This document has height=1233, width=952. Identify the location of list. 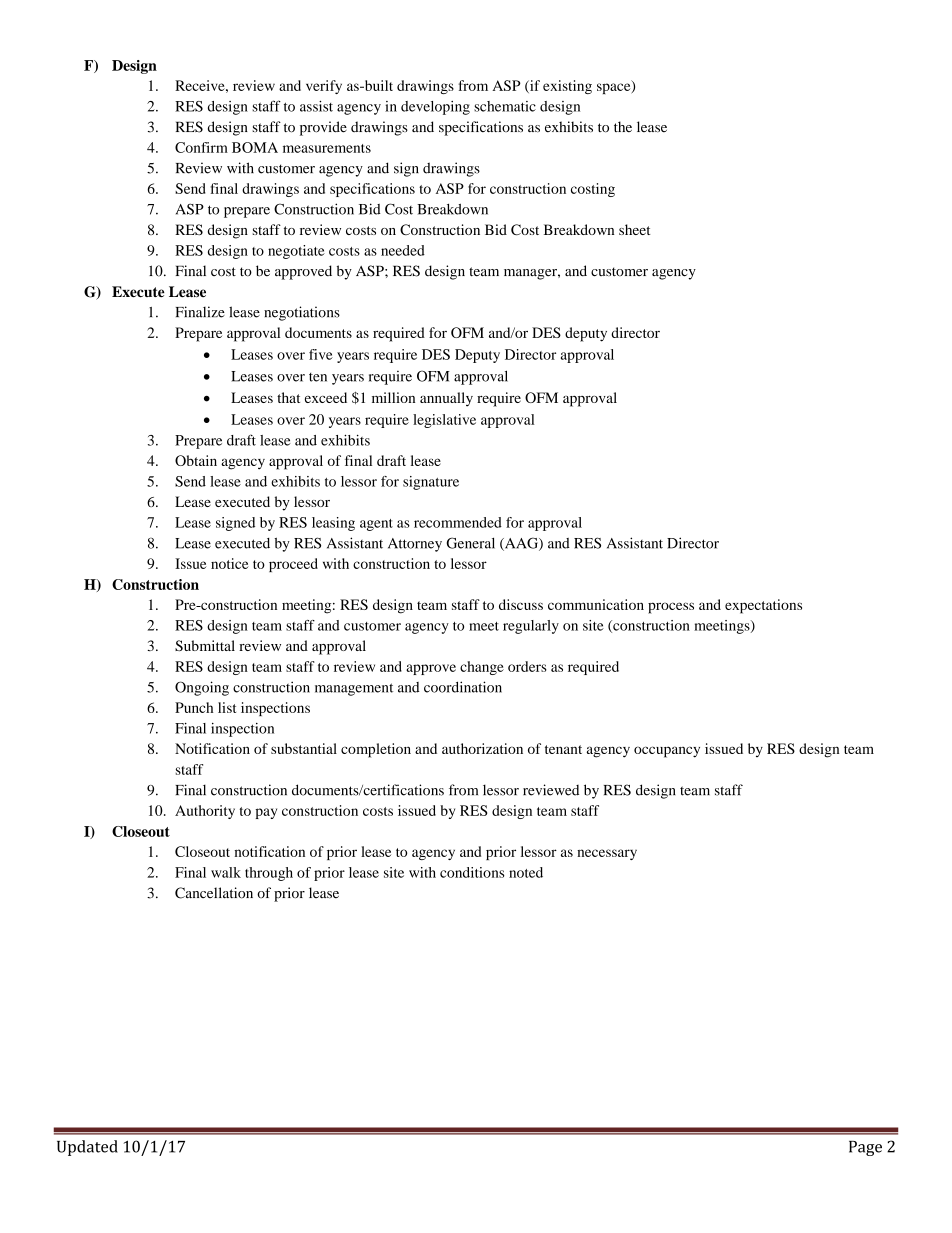
(227, 707).
